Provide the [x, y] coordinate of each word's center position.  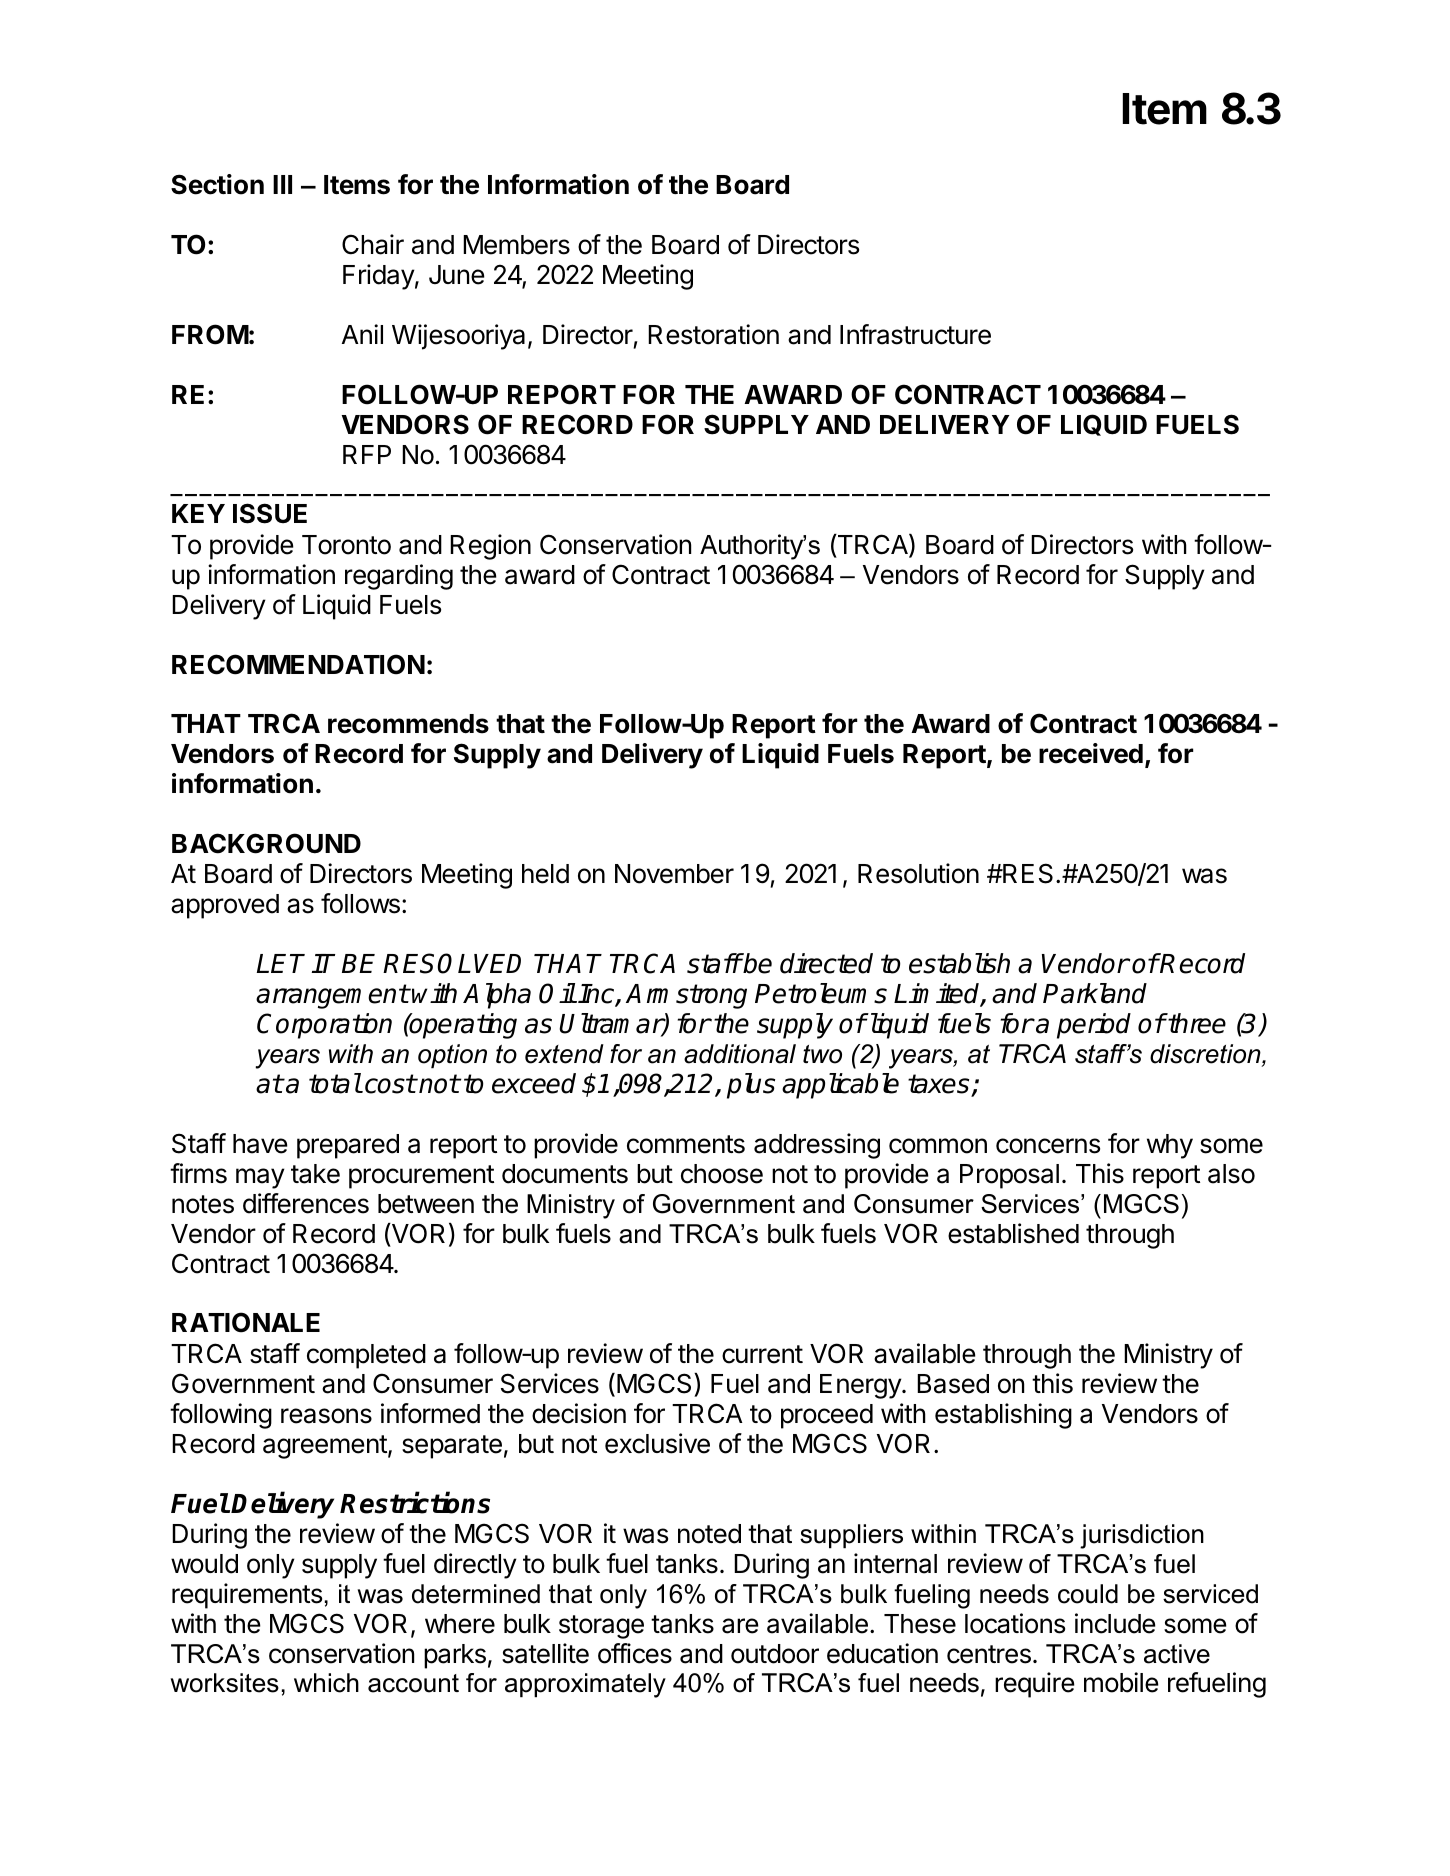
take [315, 1174]
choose [722, 1174]
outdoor [775, 1654]
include [1115, 1623]
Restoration [713, 334]
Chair [373, 244]
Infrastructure [915, 334]
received [1091, 753]
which [326, 1683]
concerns [1048, 1146]
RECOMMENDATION [298, 664]
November [674, 874]
